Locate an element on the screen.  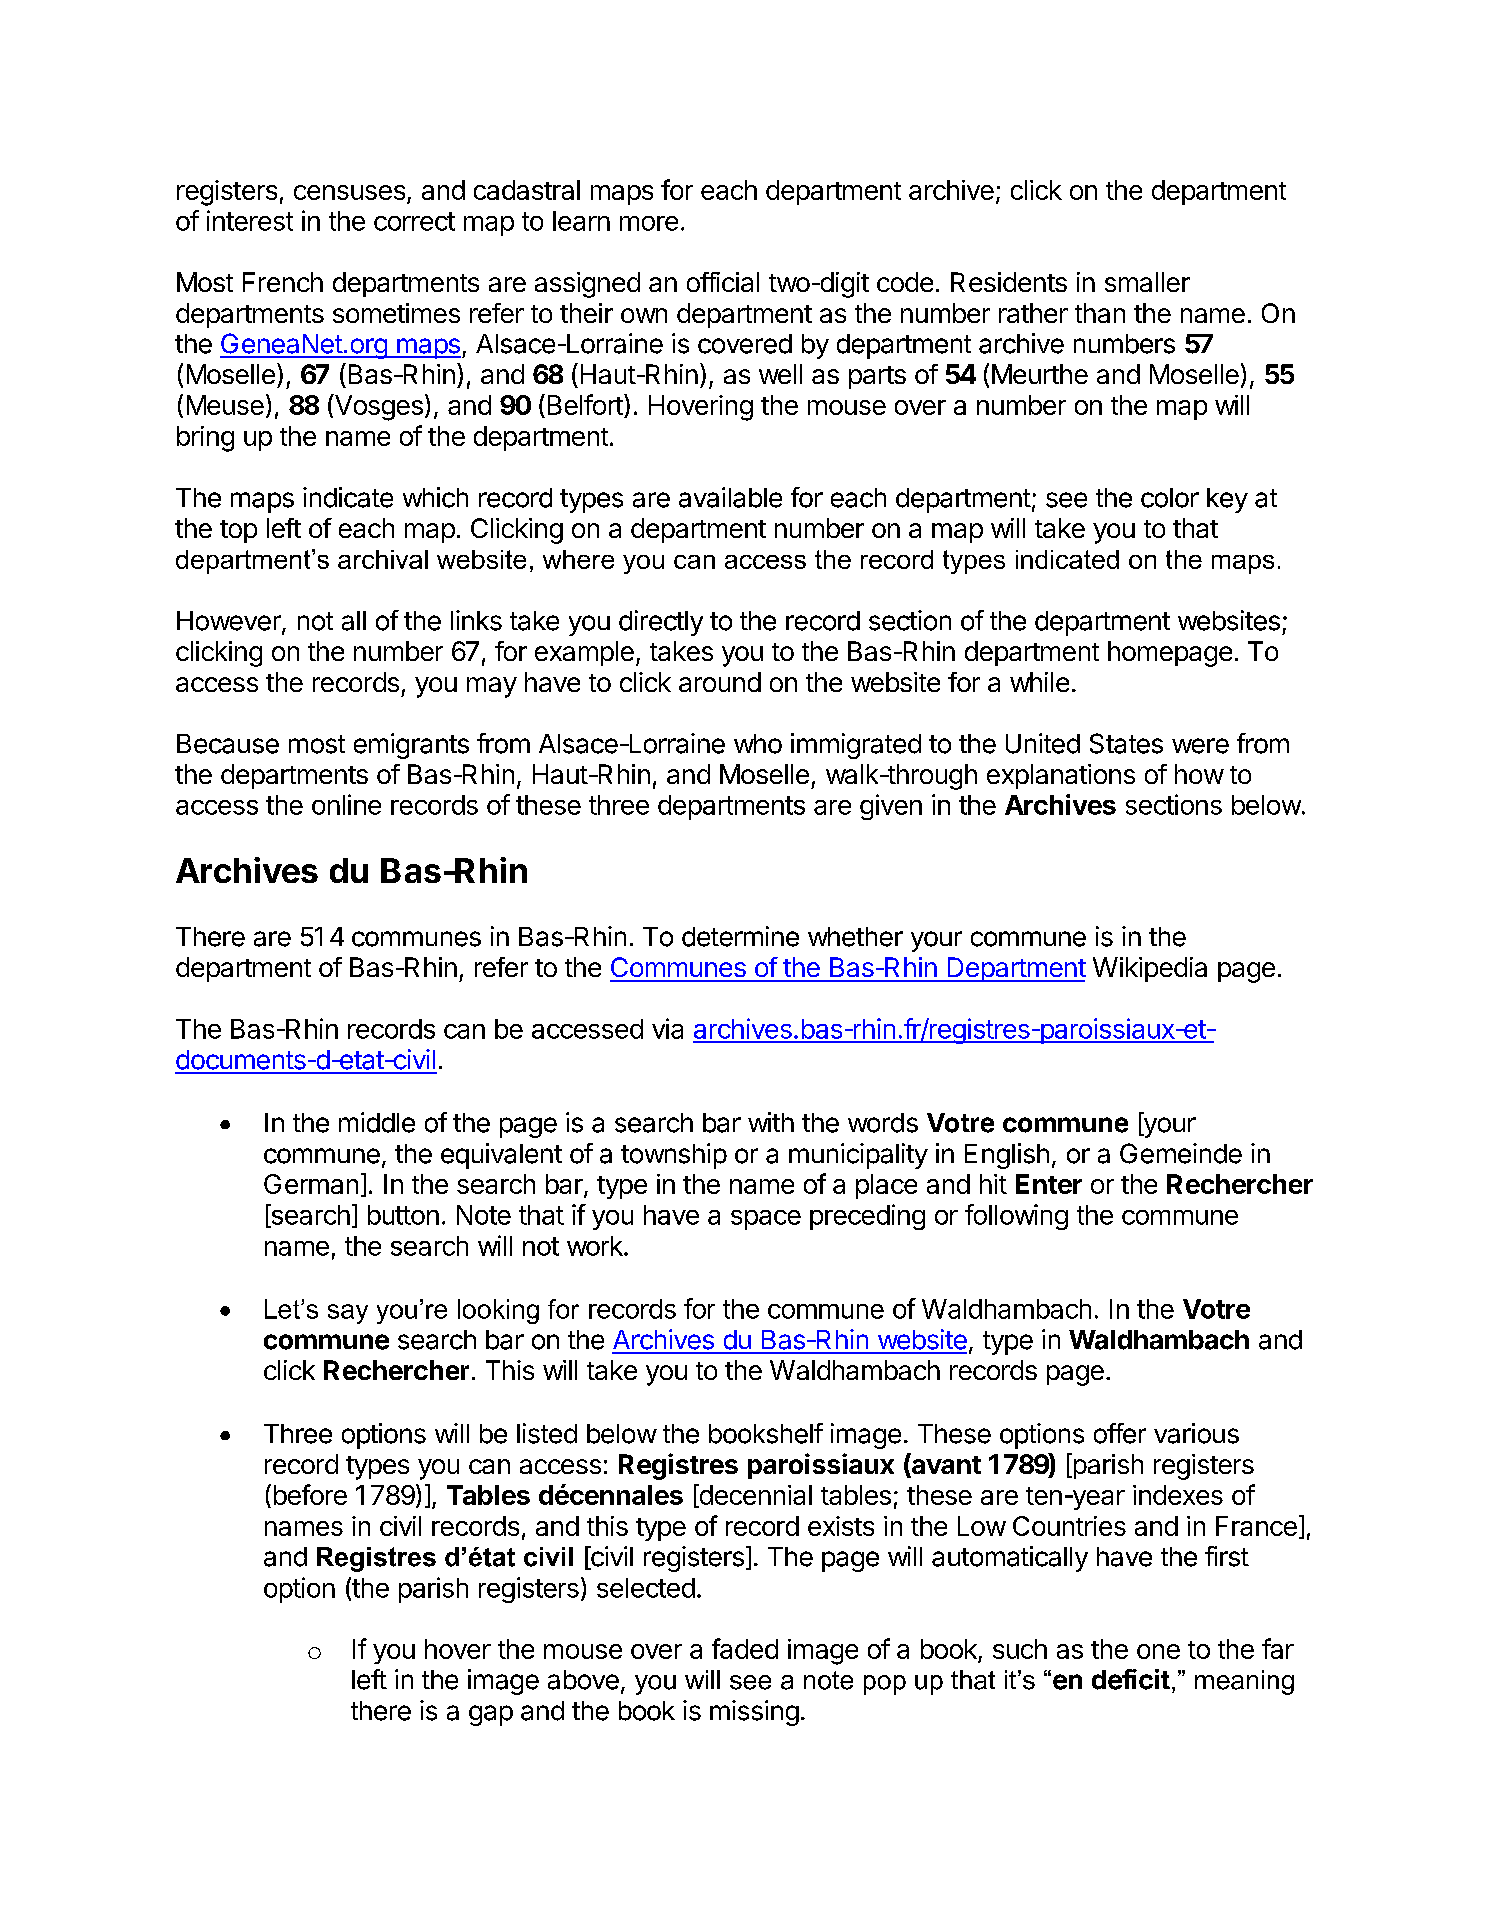
censuses is located at coordinates (349, 192).
